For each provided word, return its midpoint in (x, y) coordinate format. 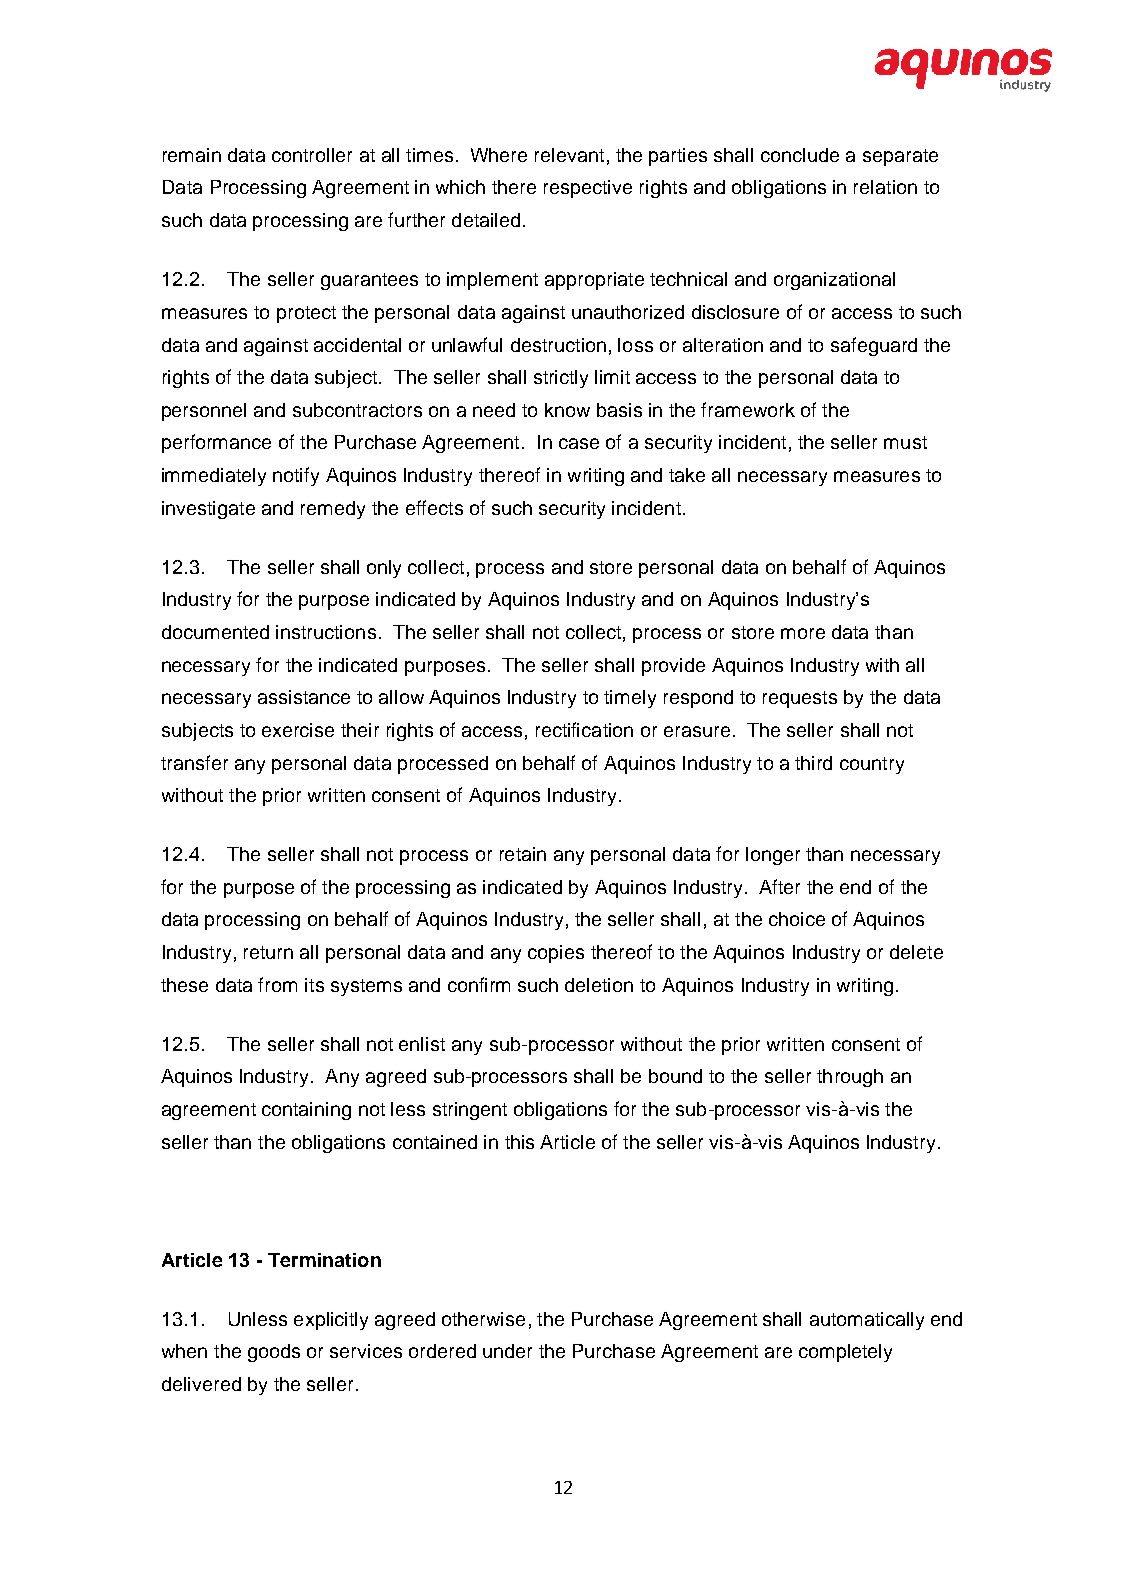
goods (274, 1353)
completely (845, 1353)
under (507, 1351)
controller (312, 155)
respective (588, 189)
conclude (800, 155)
